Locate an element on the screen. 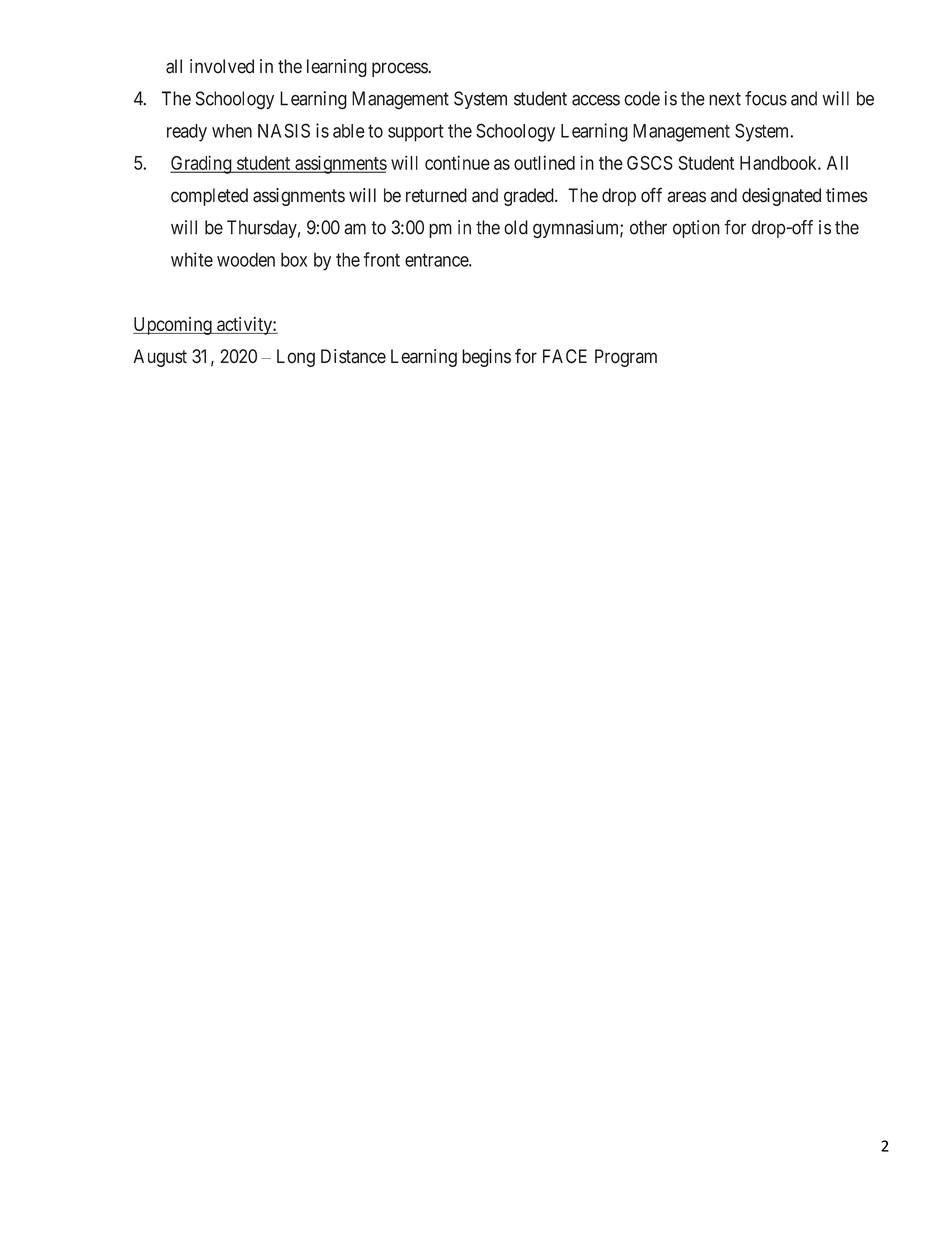 This screenshot has height=1233, width=952. begins is located at coordinates (486, 358).
